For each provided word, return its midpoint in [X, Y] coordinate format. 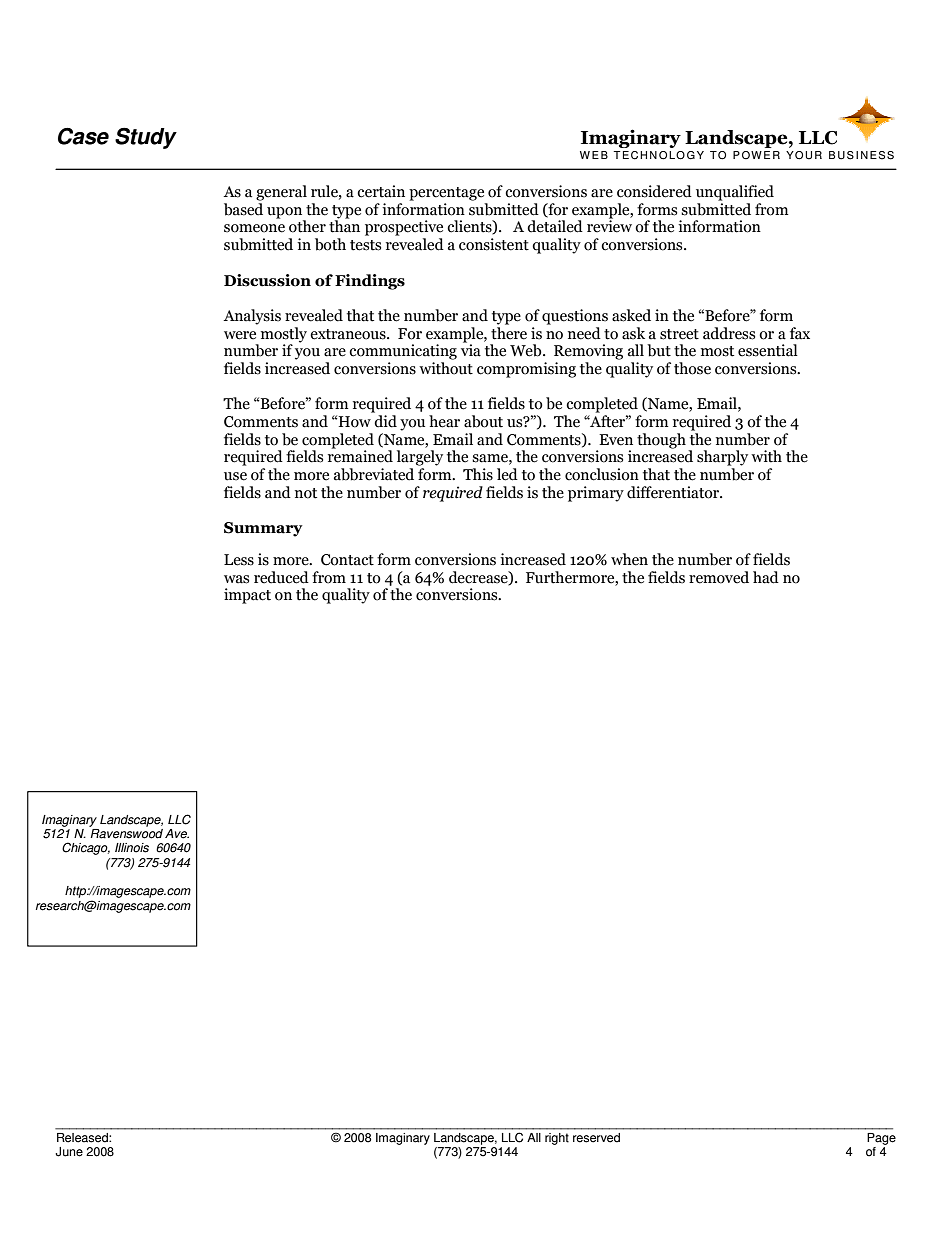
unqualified [735, 193]
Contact [347, 560]
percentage [446, 194]
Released [83, 1137]
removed [719, 577]
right [557, 1139]
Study [146, 138]
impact [247, 596]
